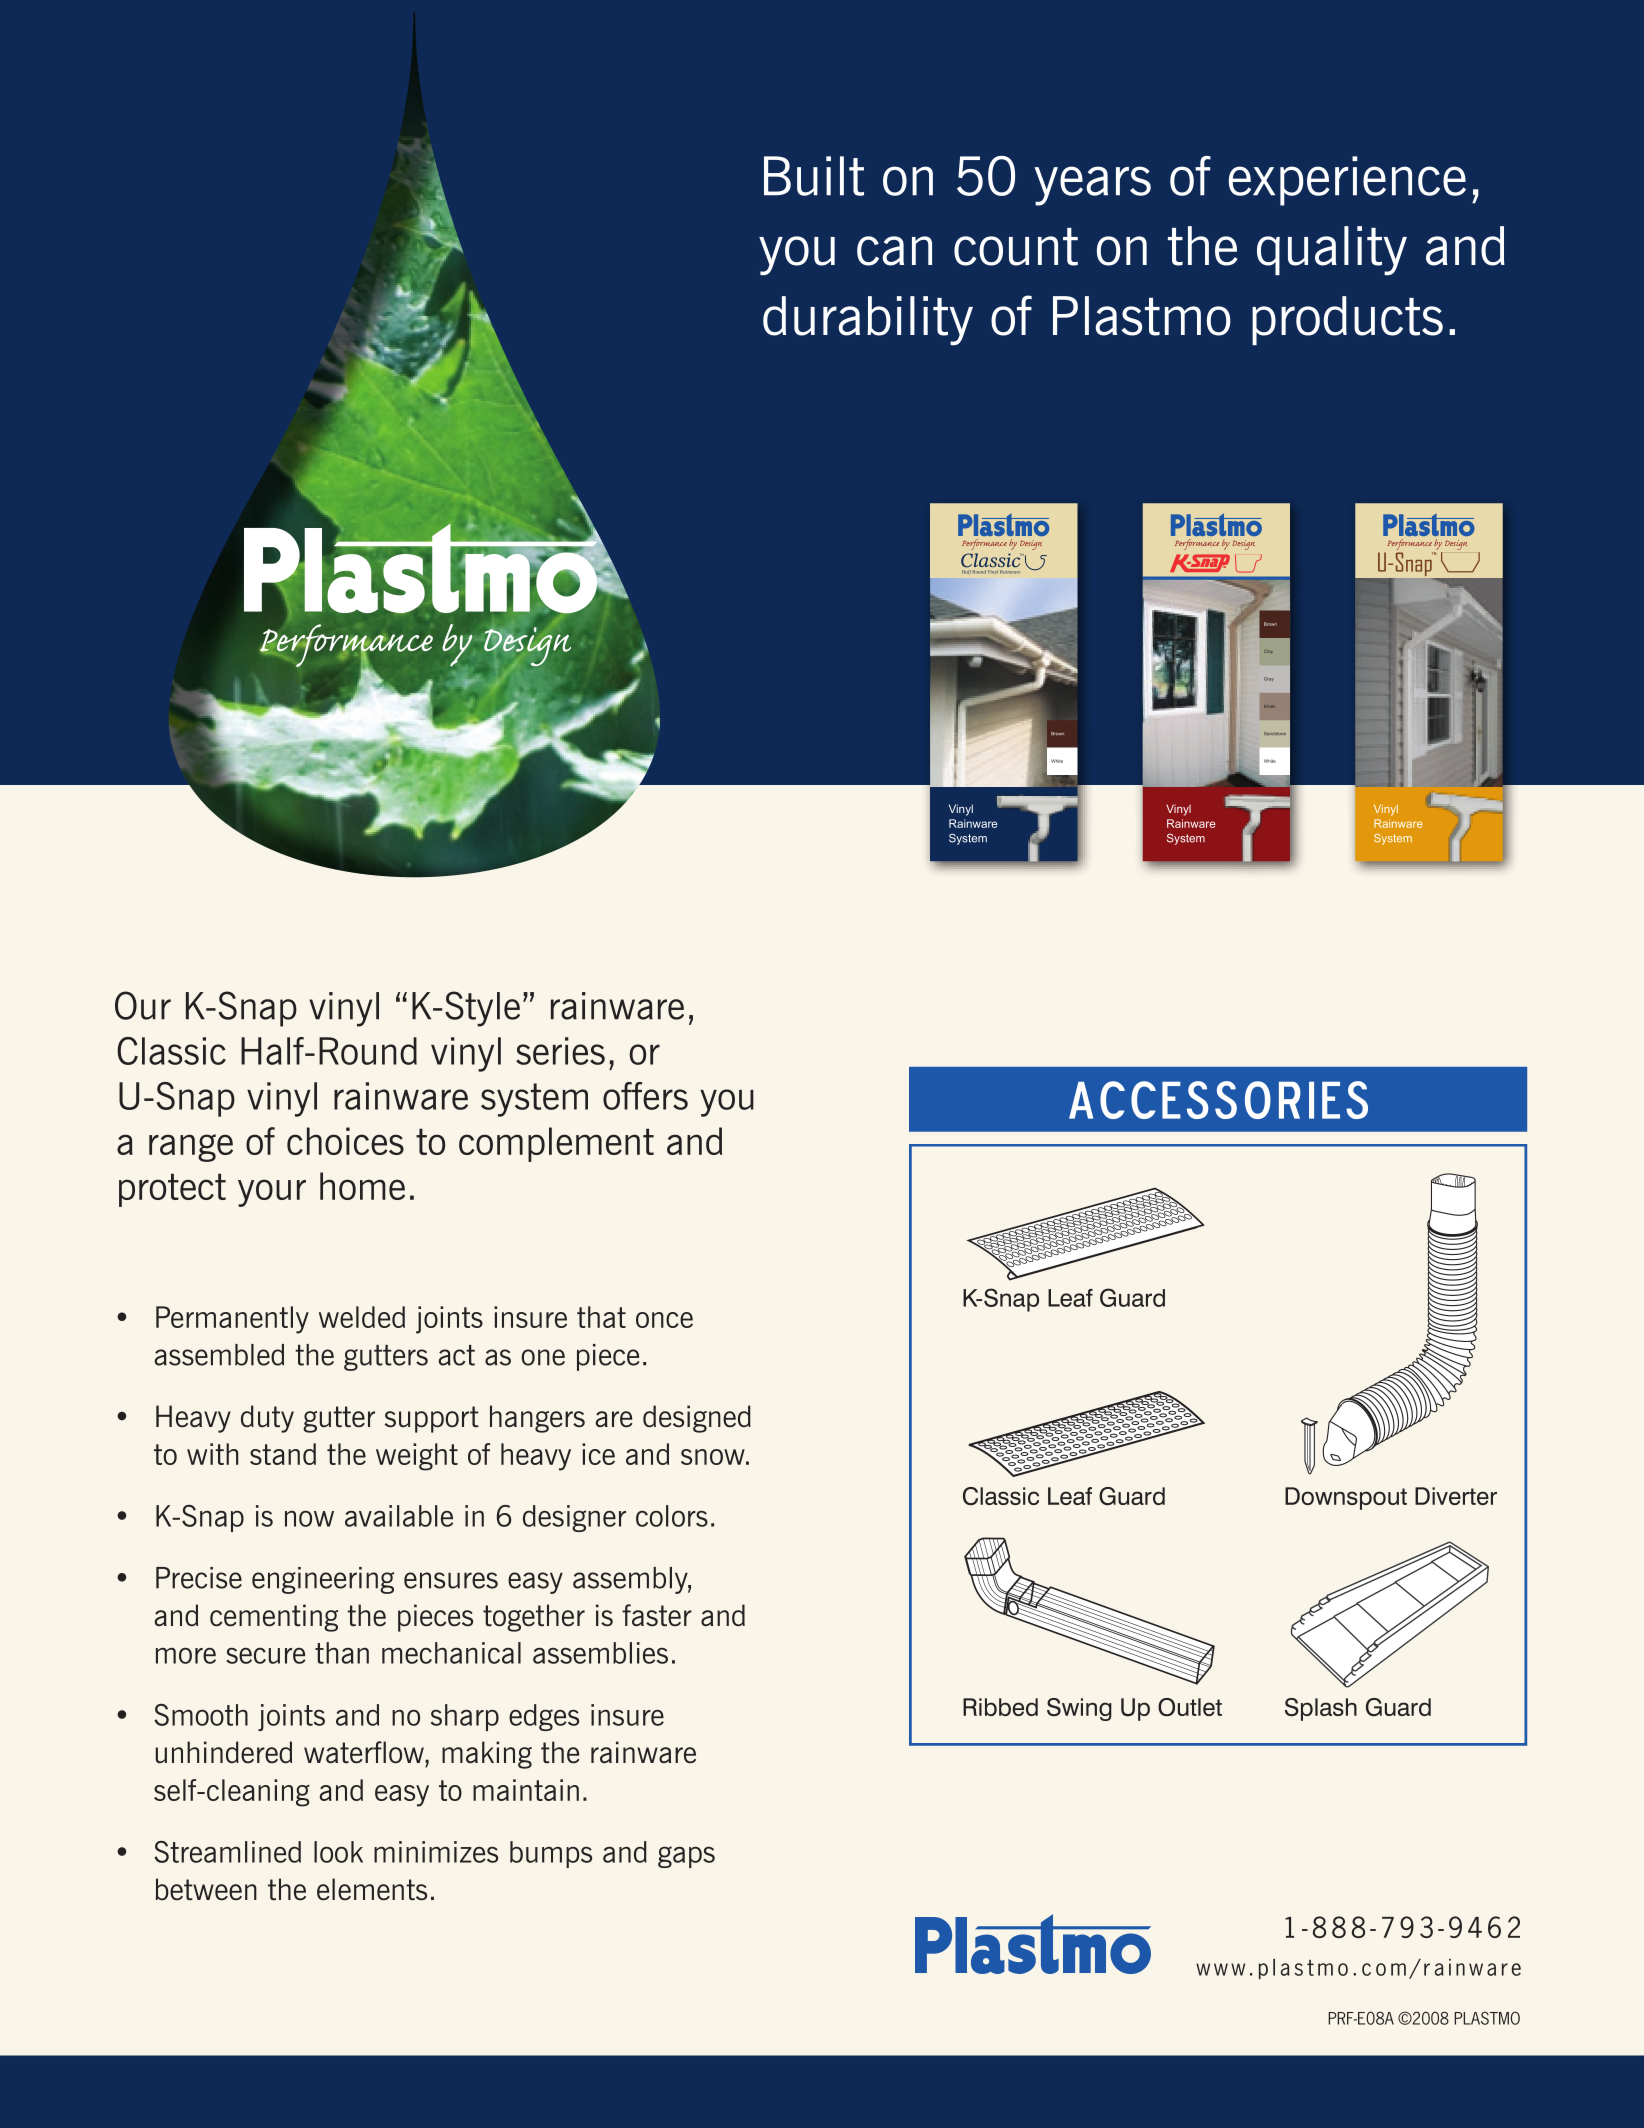  What do you see at coordinates (1332, 251) in the page?
I see `quality` at bounding box center [1332, 251].
